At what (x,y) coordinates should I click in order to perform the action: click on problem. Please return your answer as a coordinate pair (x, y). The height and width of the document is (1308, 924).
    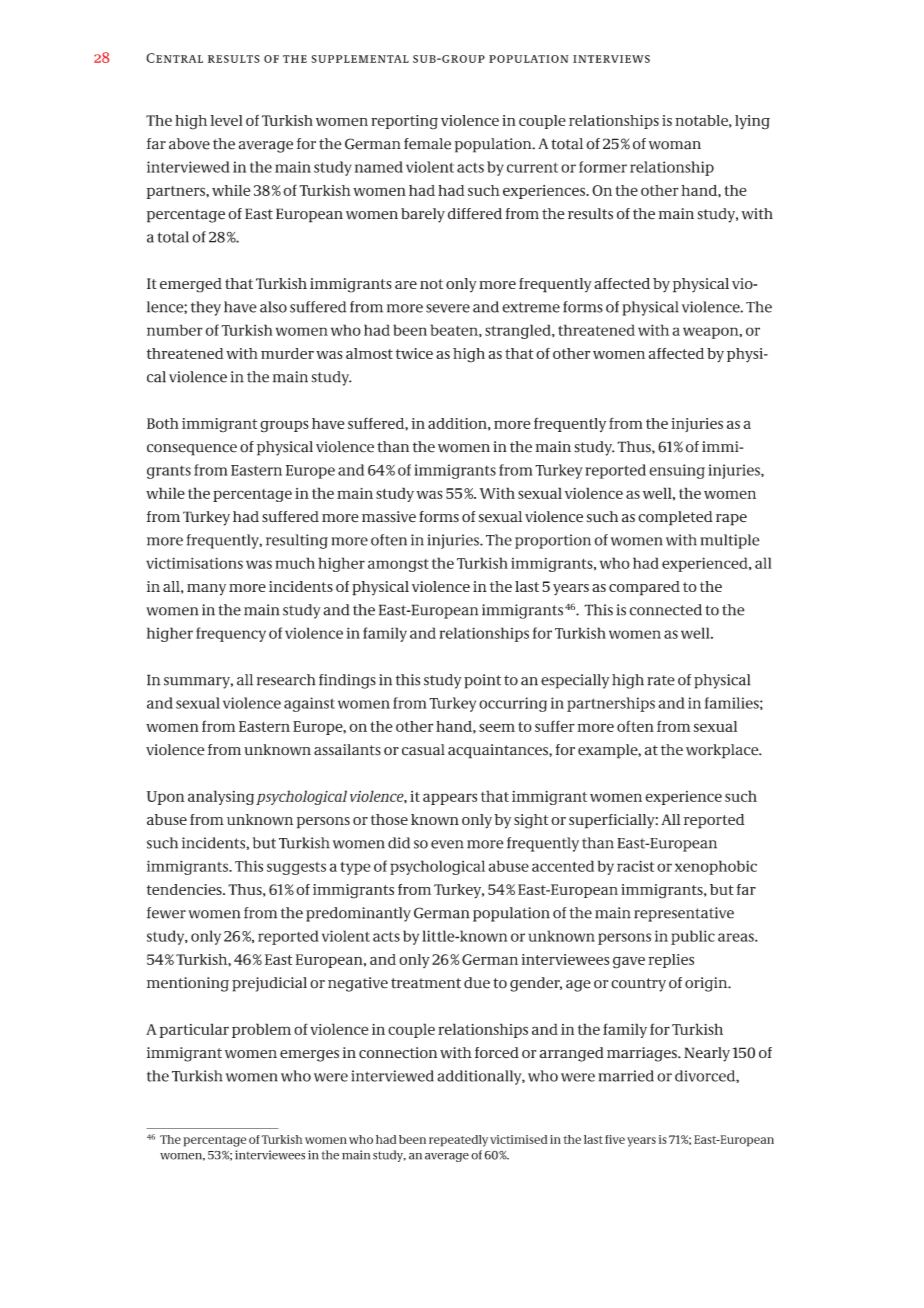
    Looking at the image, I should click on (261, 1030).
